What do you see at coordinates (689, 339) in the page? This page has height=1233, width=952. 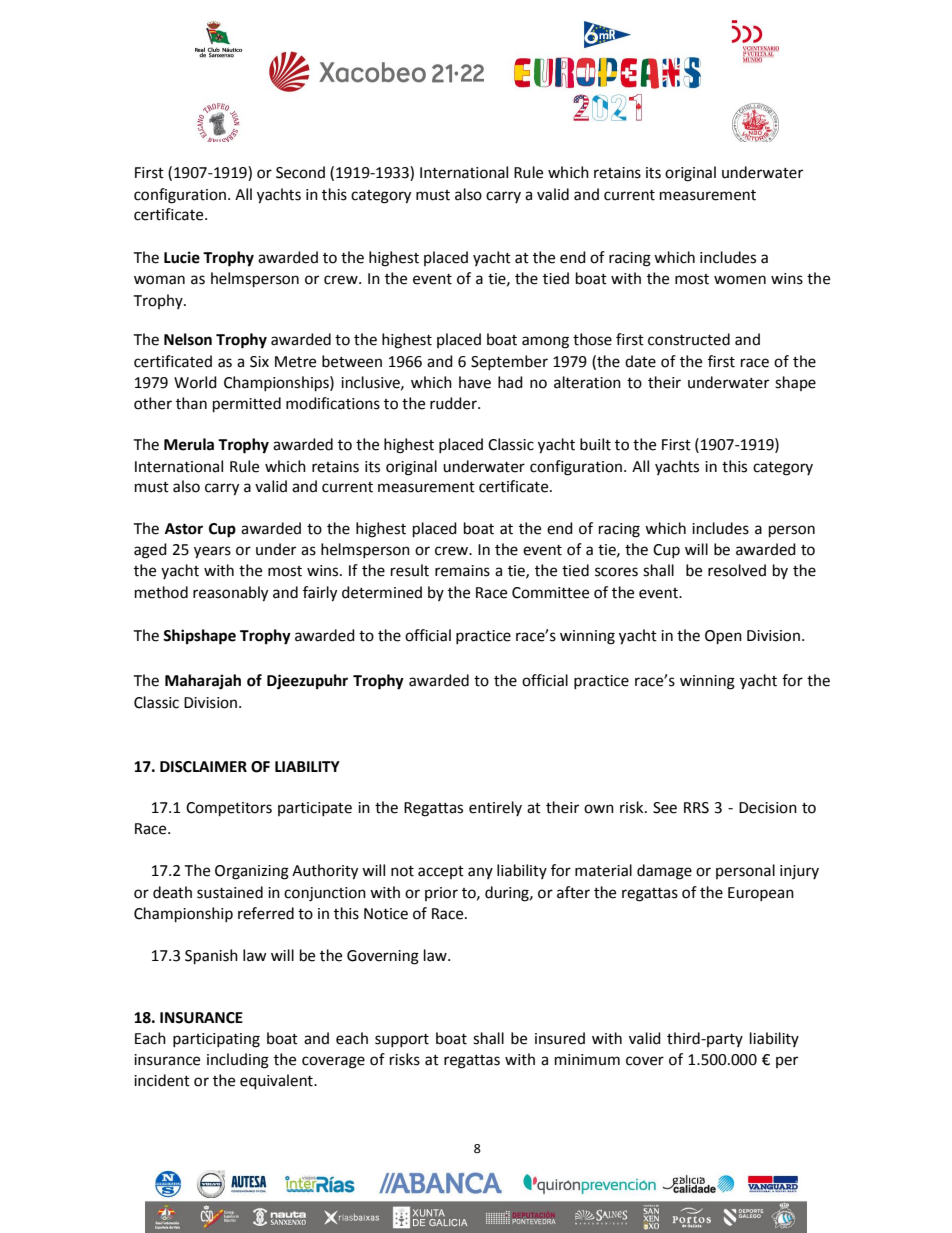 I see `constructed` at bounding box center [689, 339].
